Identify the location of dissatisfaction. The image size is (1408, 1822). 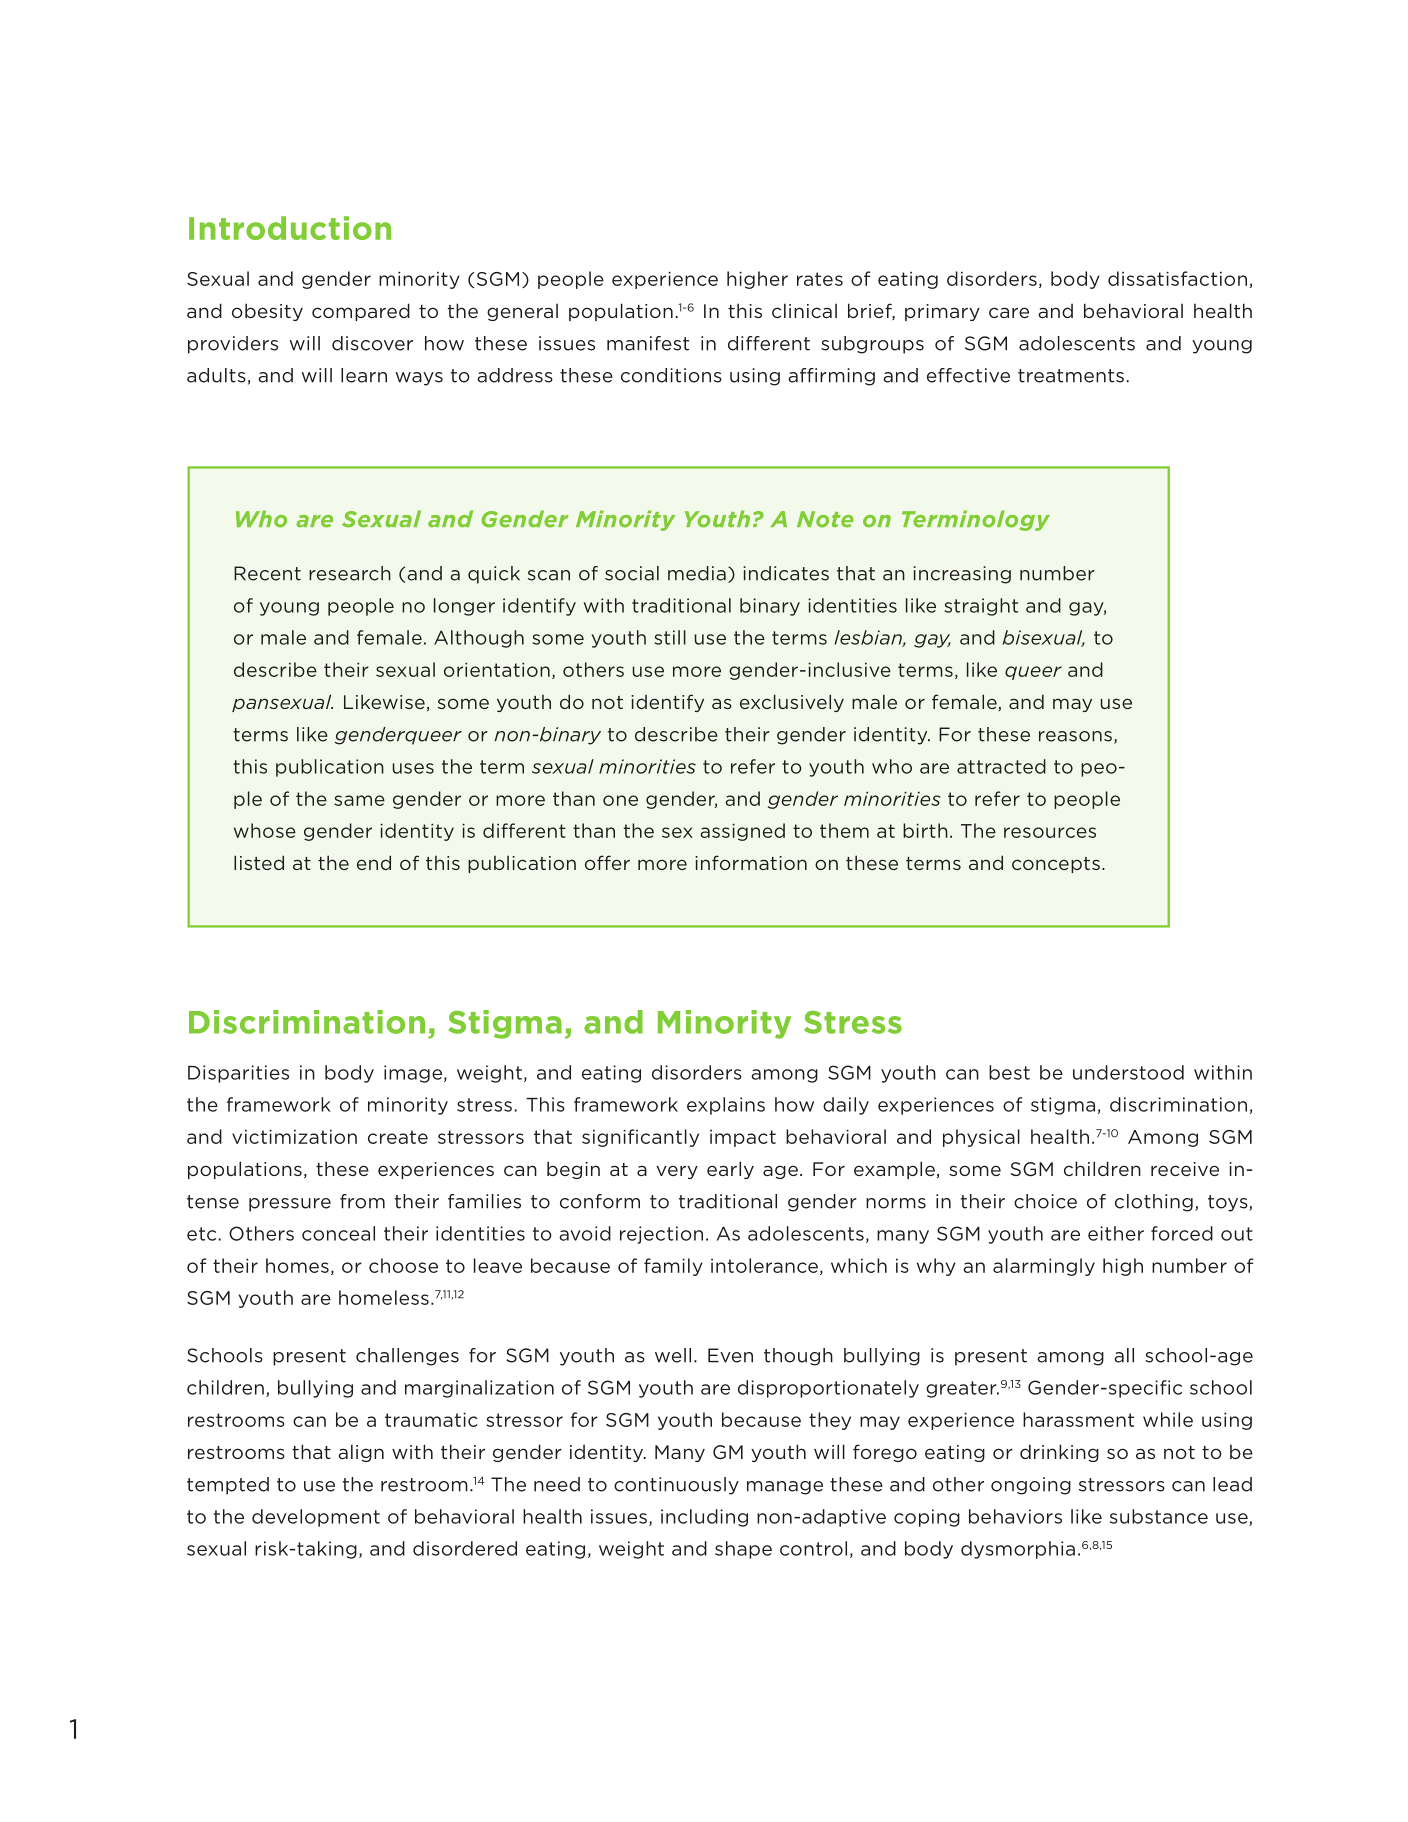
(1177, 278).
